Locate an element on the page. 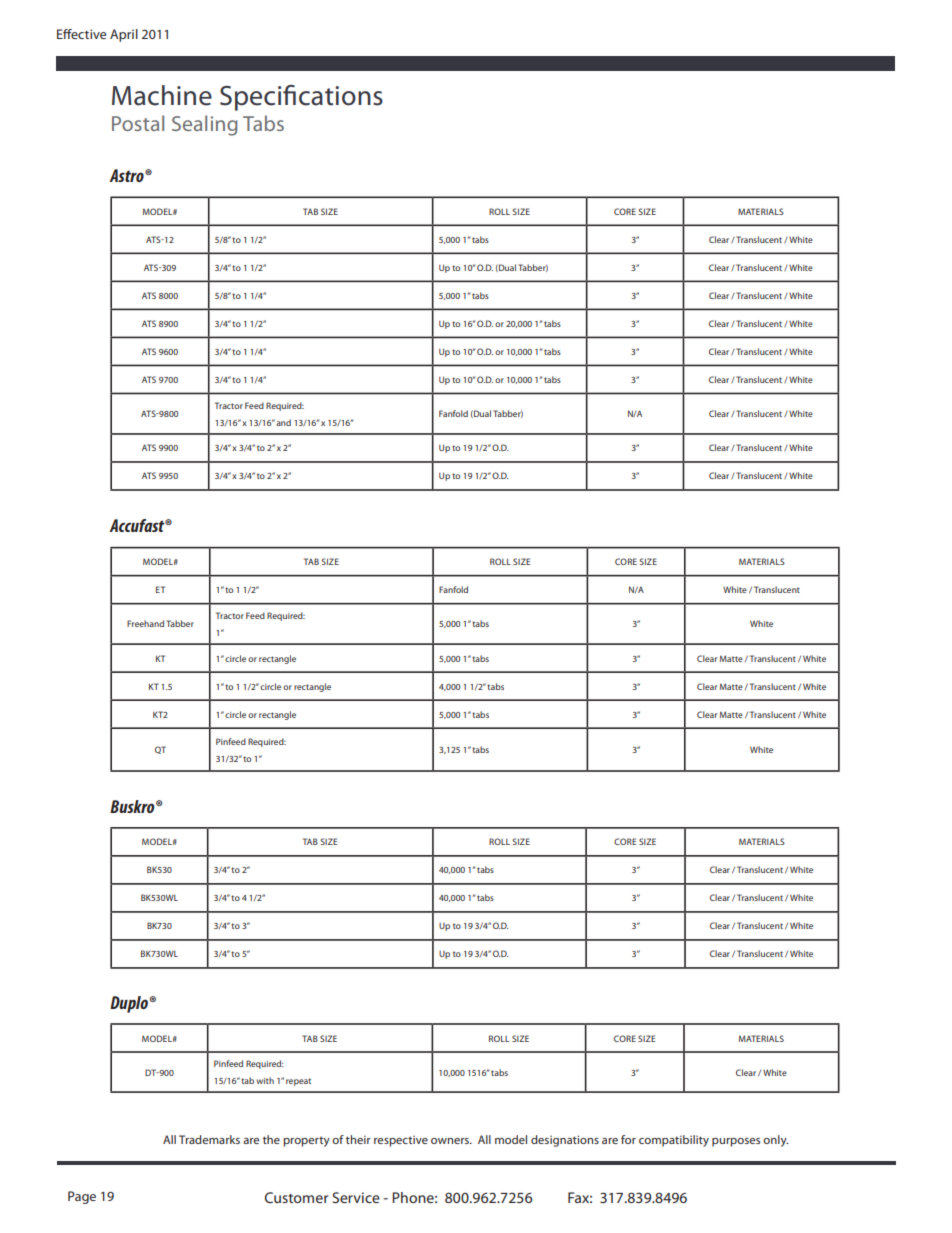  cations is located at coordinates (341, 96).
